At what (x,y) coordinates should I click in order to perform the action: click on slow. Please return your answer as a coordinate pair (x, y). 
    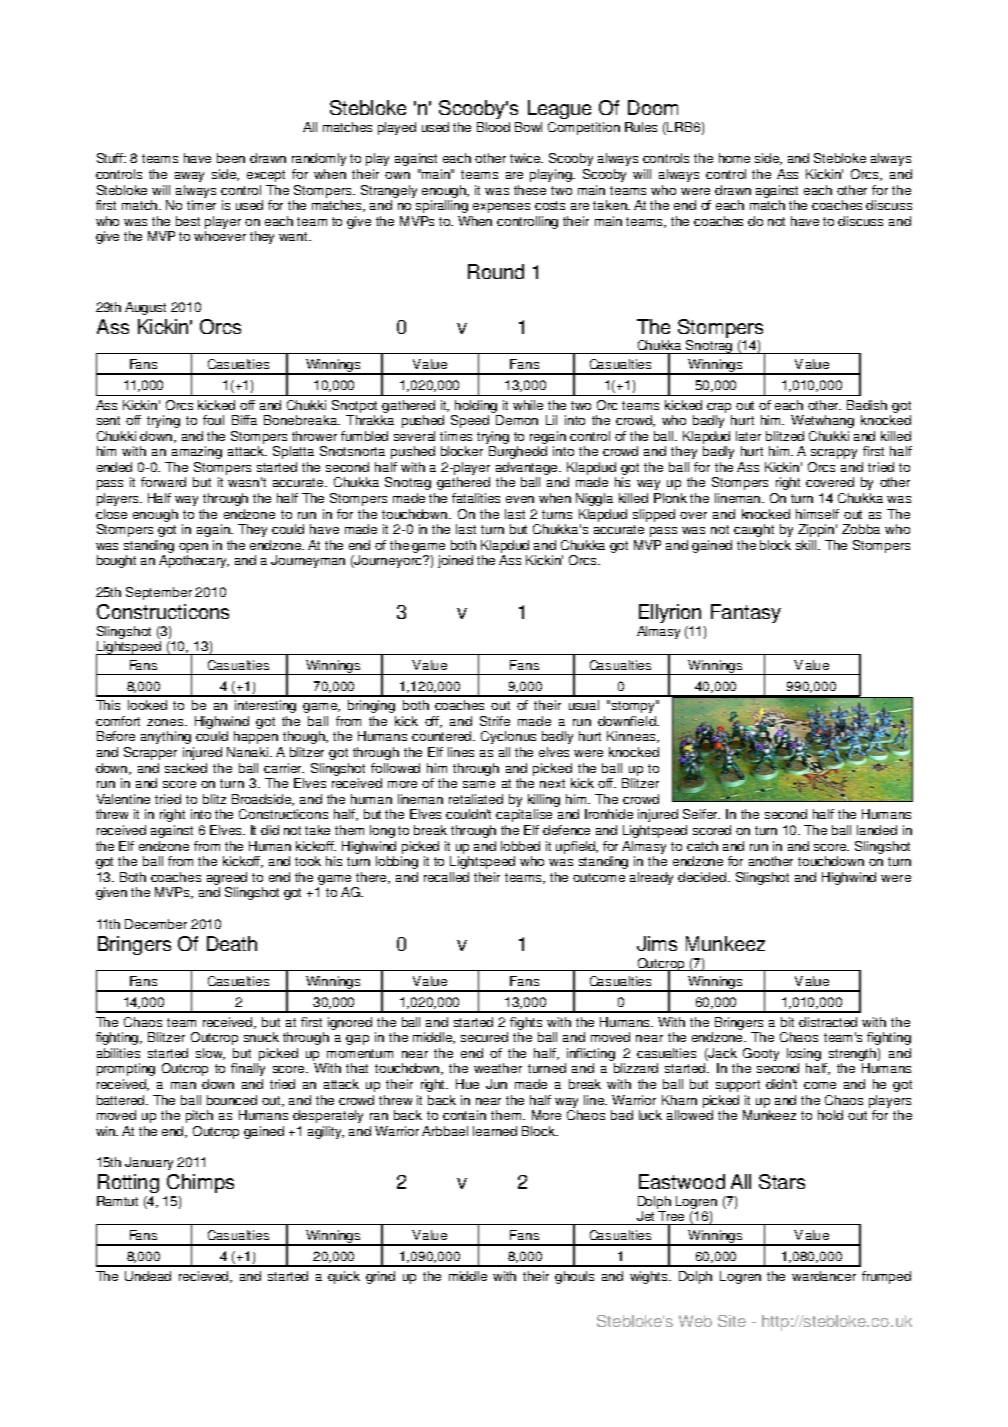
    Looking at the image, I should click on (210, 1054).
